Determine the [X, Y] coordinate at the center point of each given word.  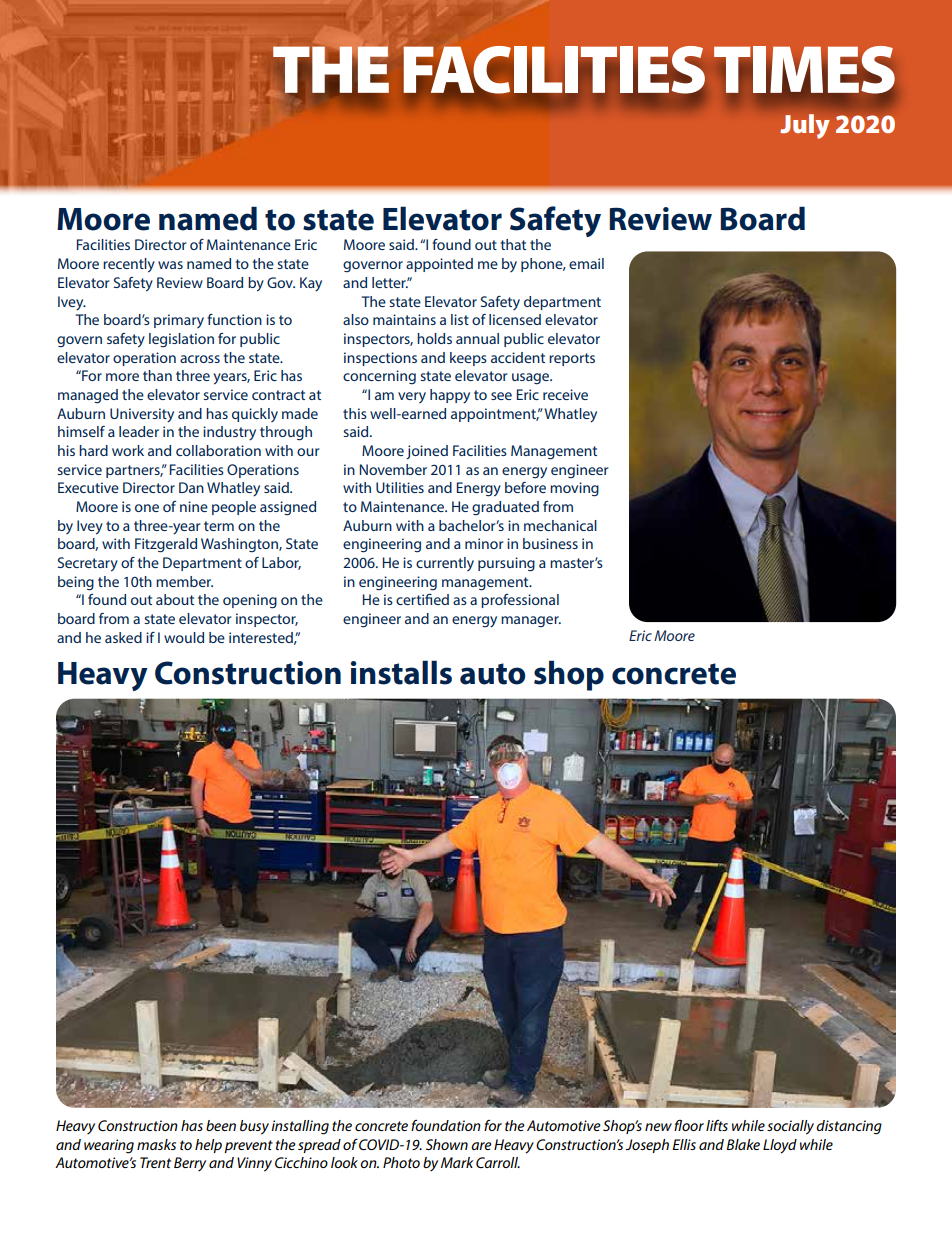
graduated [505, 508]
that [513, 244]
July [805, 126]
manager [531, 622]
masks [156, 1144]
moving [574, 489]
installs [401, 672]
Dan [191, 487]
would [184, 637]
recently [129, 265]
